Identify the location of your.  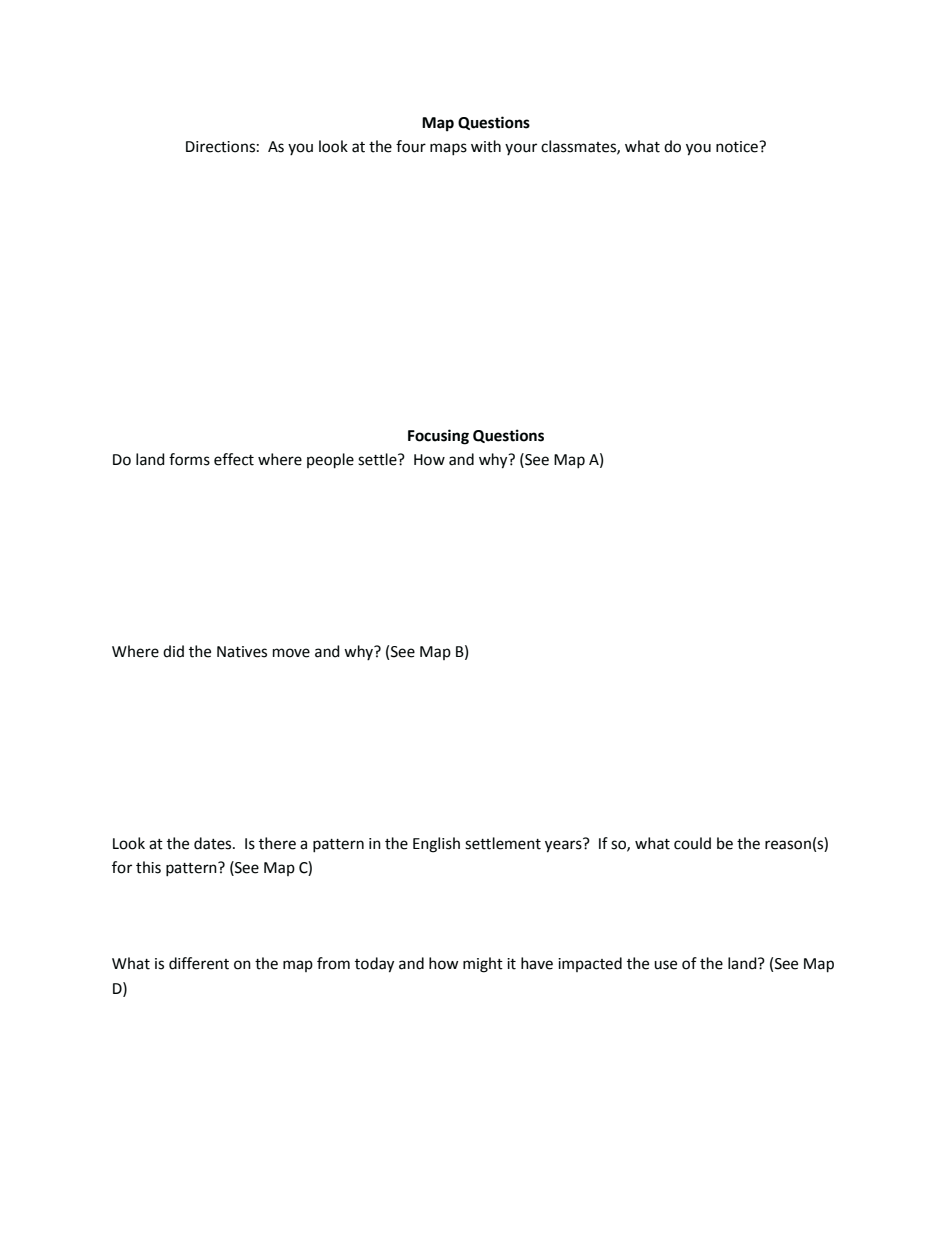
(521, 149).
